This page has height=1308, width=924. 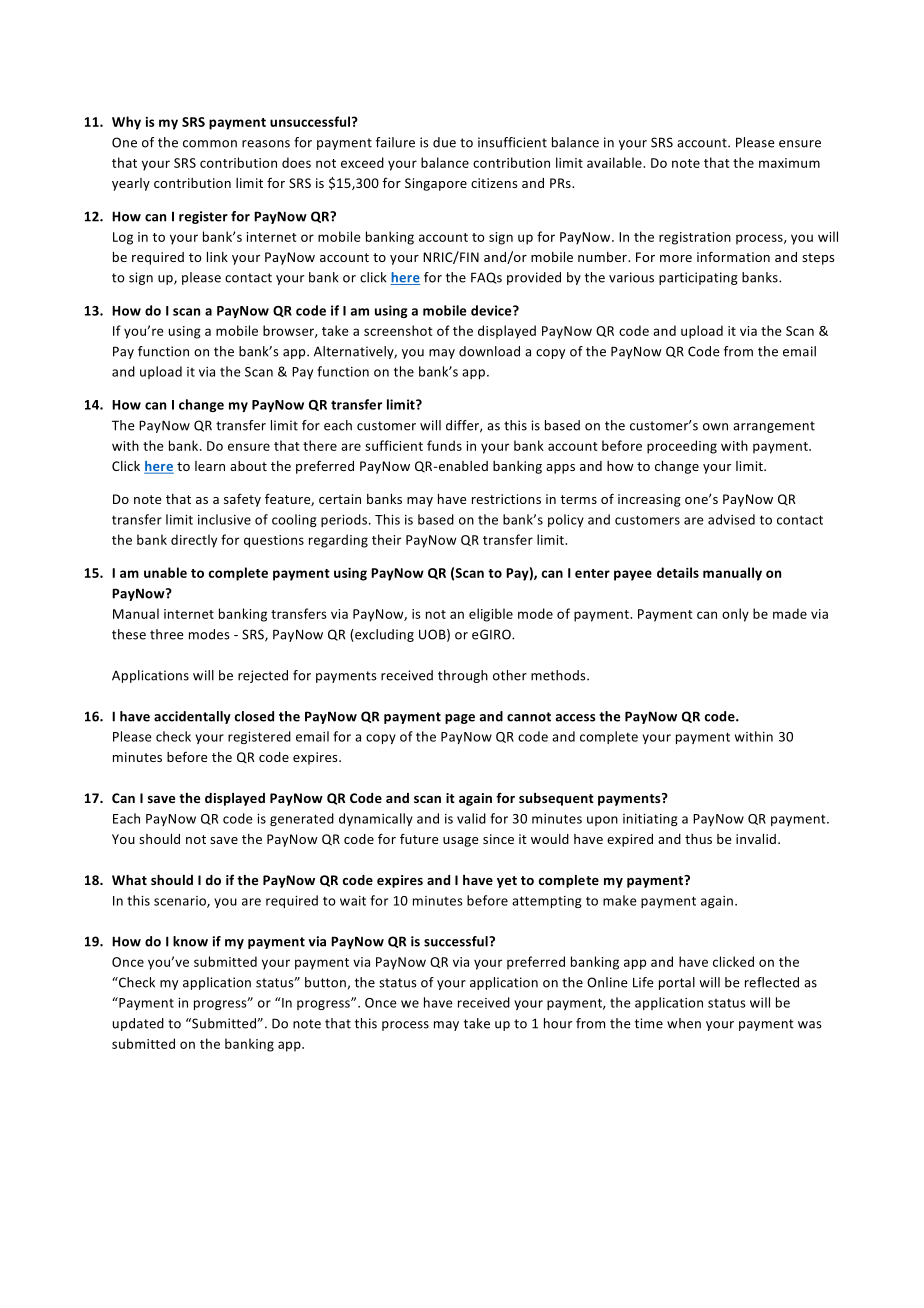 What do you see at coordinates (444, 142) in the page?
I see `due` at bounding box center [444, 142].
